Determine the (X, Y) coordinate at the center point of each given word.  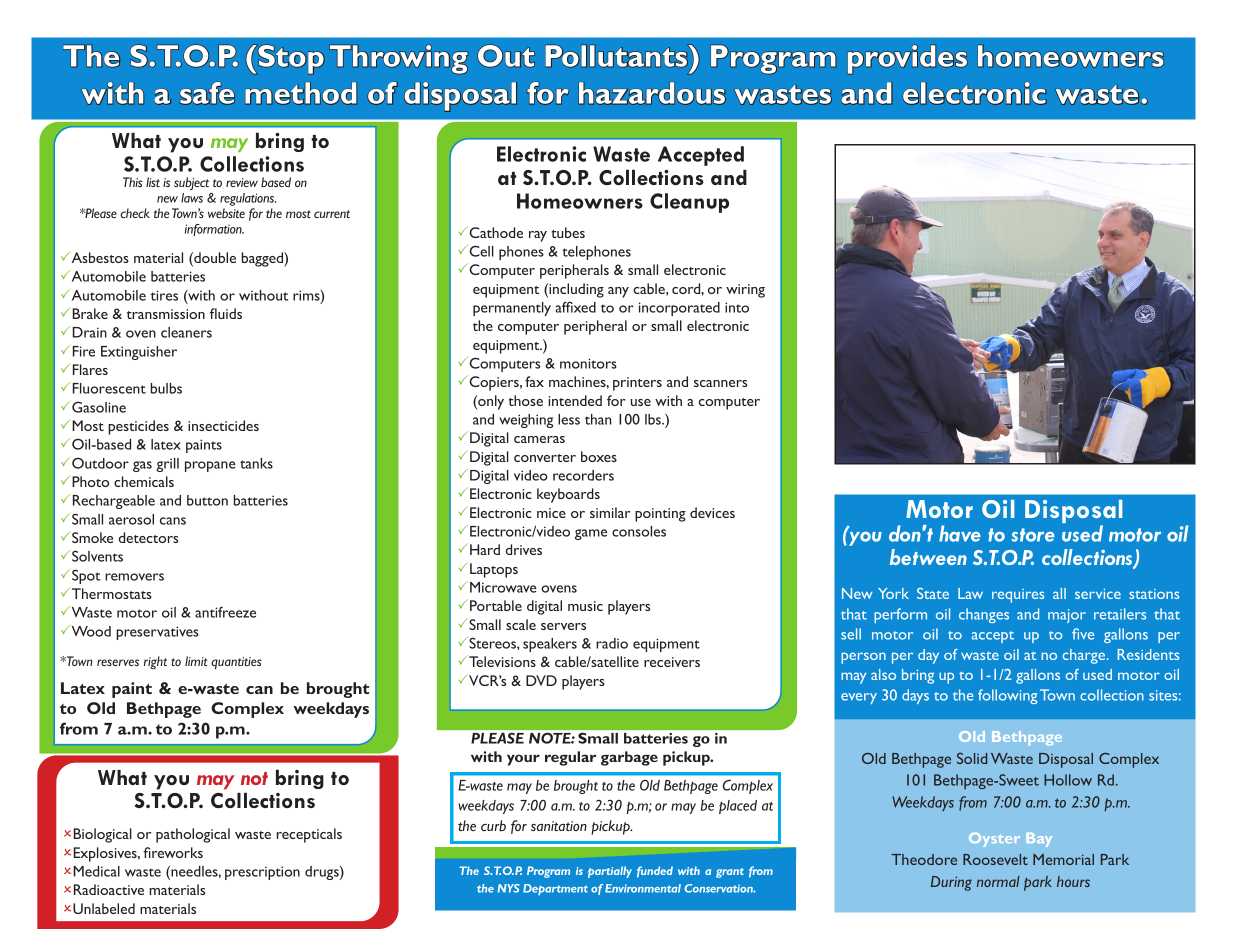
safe (207, 93)
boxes (599, 456)
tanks (256, 463)
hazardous (652, 93)
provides (908, 59)
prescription (262, 873)
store (1033, 535)
